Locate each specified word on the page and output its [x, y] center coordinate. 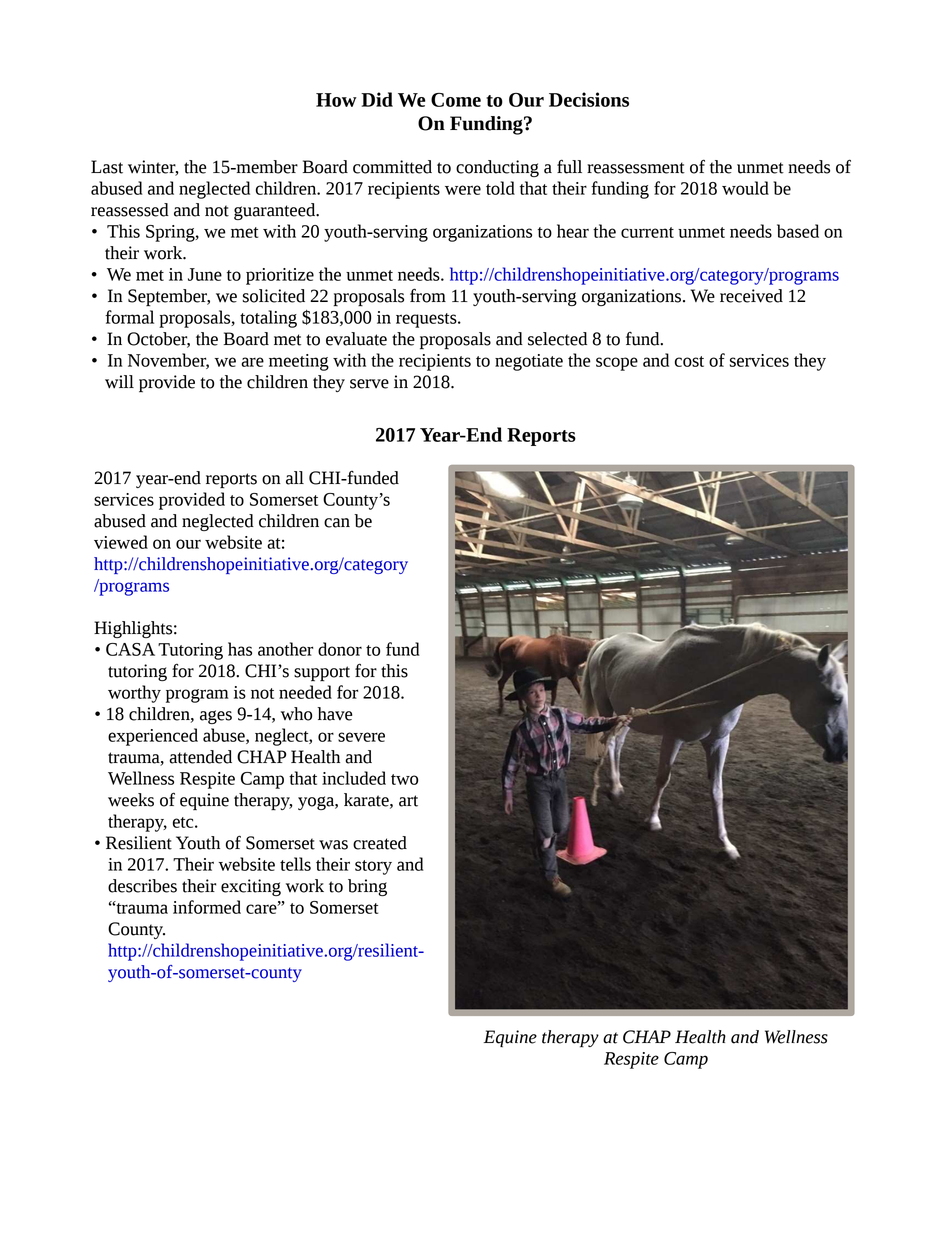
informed [207, 907]
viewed [121, 542]
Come [456, 100]
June [205, 274]
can [337, 523]
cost [689, 361]
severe [361, 737]
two [404, 779]
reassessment [636, 168]
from [428, 295]
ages [216, 717]
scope [617, 364]
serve [369, 384]
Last [107, 167]
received [751, 296]
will [119, 382]
